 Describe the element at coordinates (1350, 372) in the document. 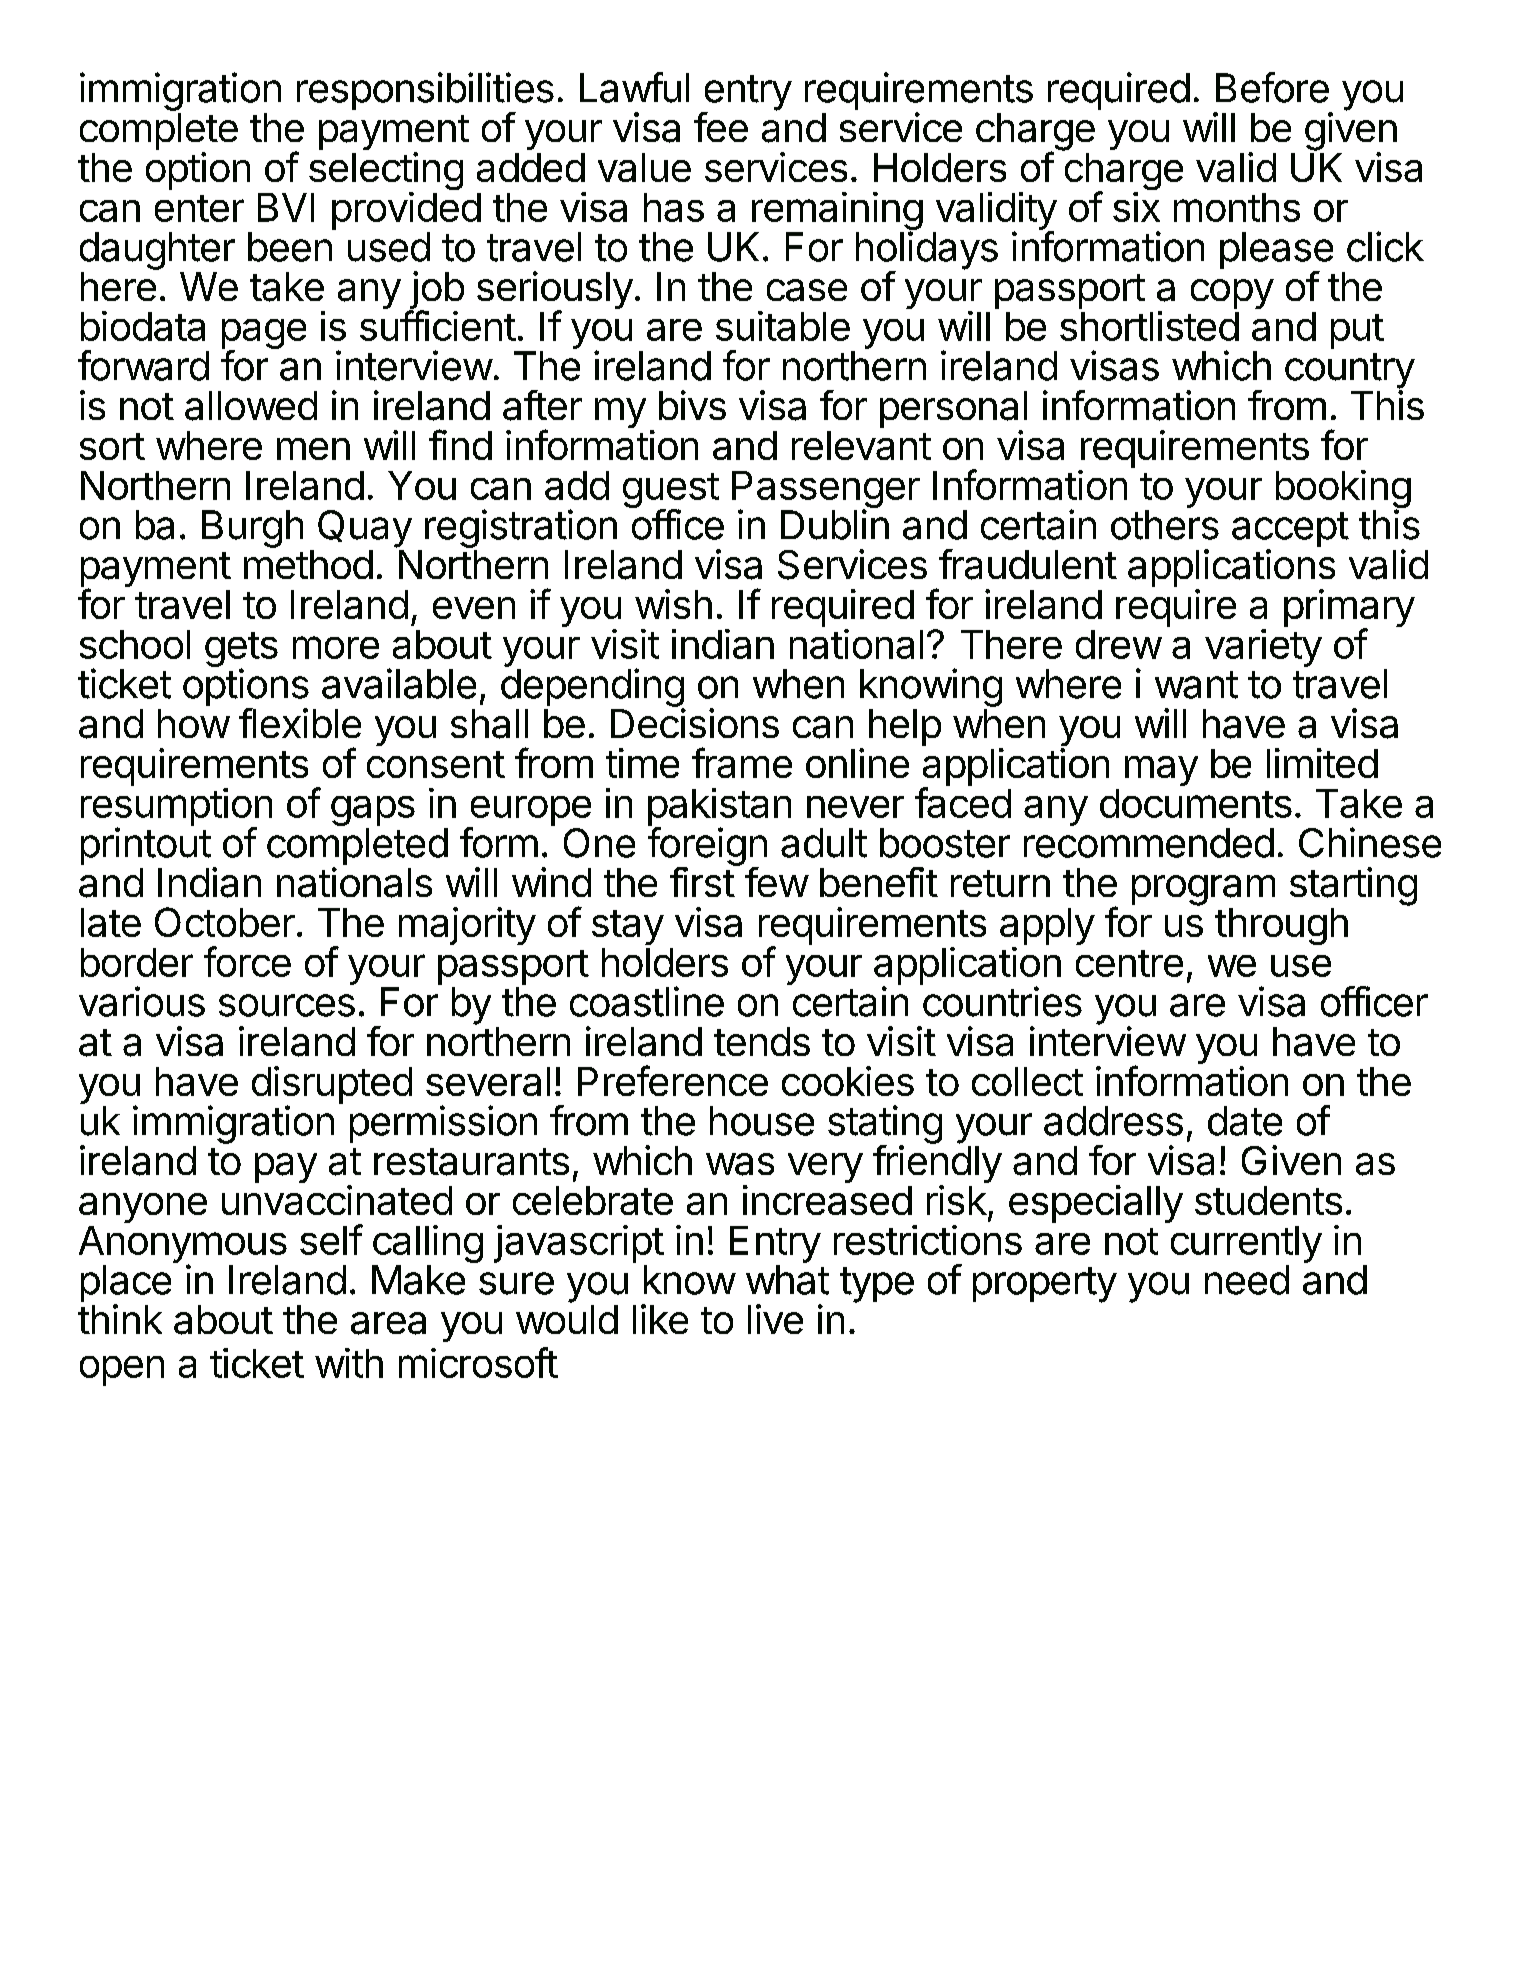

I see `country` at that location.
